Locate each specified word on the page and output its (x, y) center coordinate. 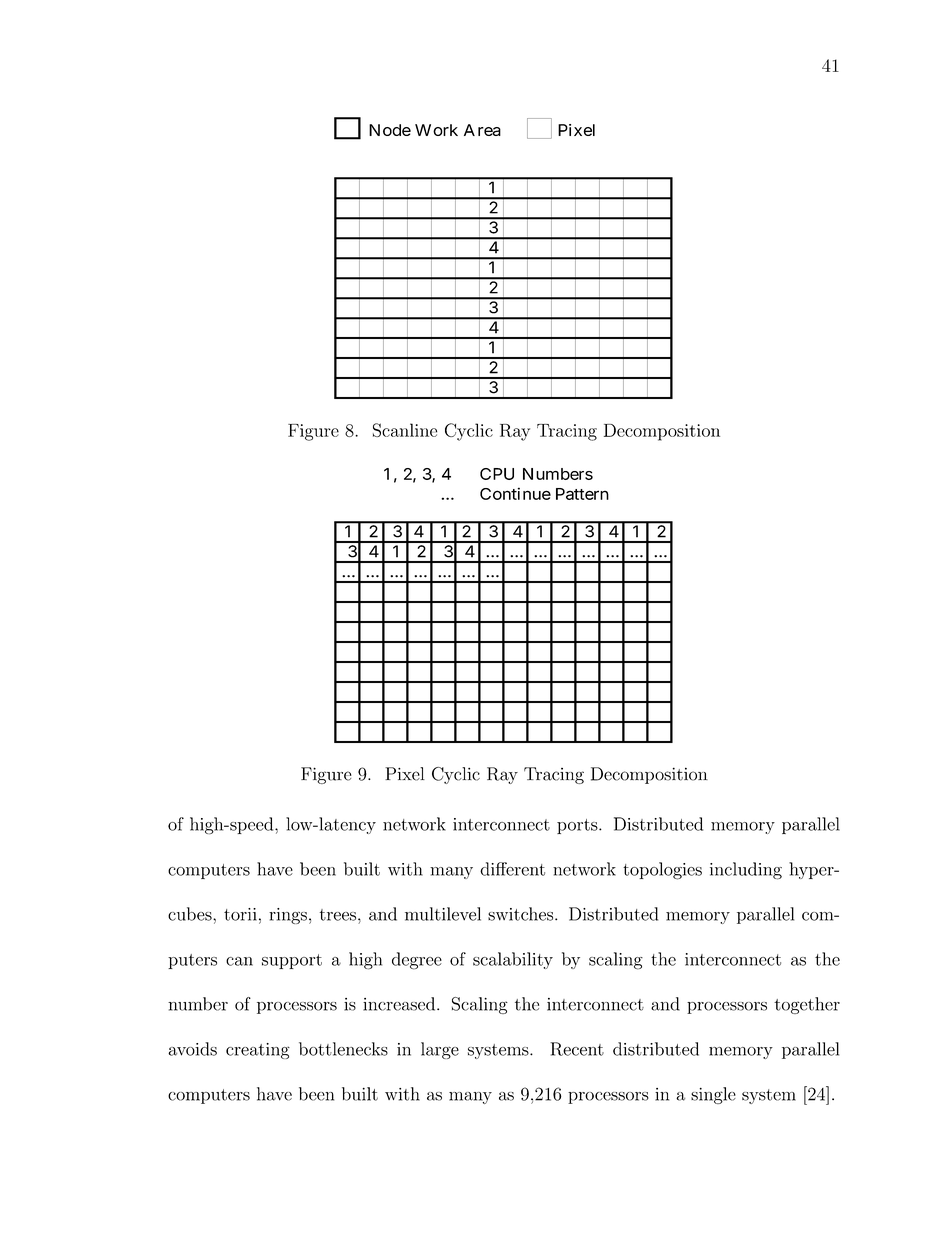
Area (482, 130)
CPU (497, 474)
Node (390, 130)
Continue (515, 493)
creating (258, 1051)
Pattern (582, 494)
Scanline (405, 430)
